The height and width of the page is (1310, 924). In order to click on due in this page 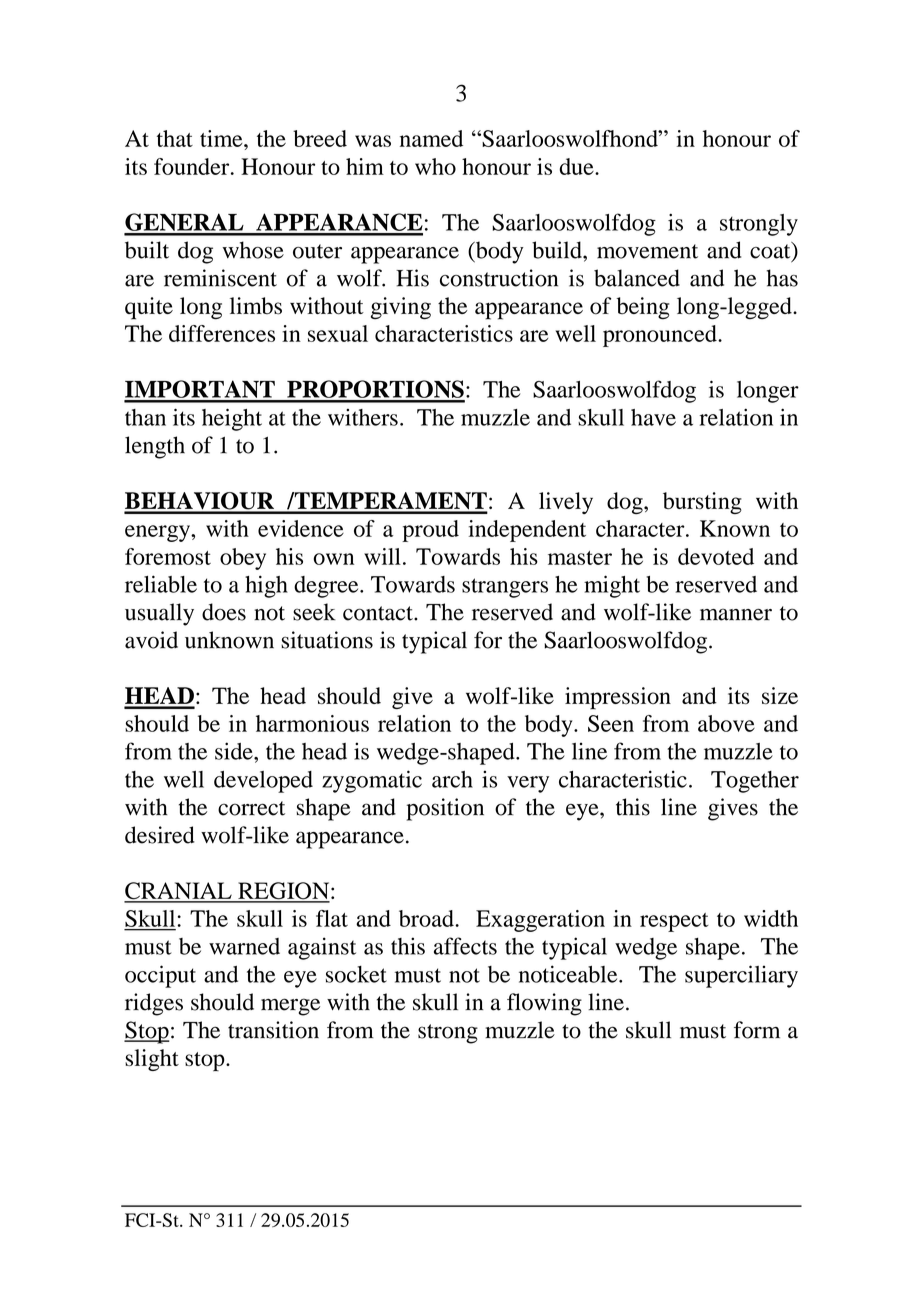, I will do `click(577, 166)`.
